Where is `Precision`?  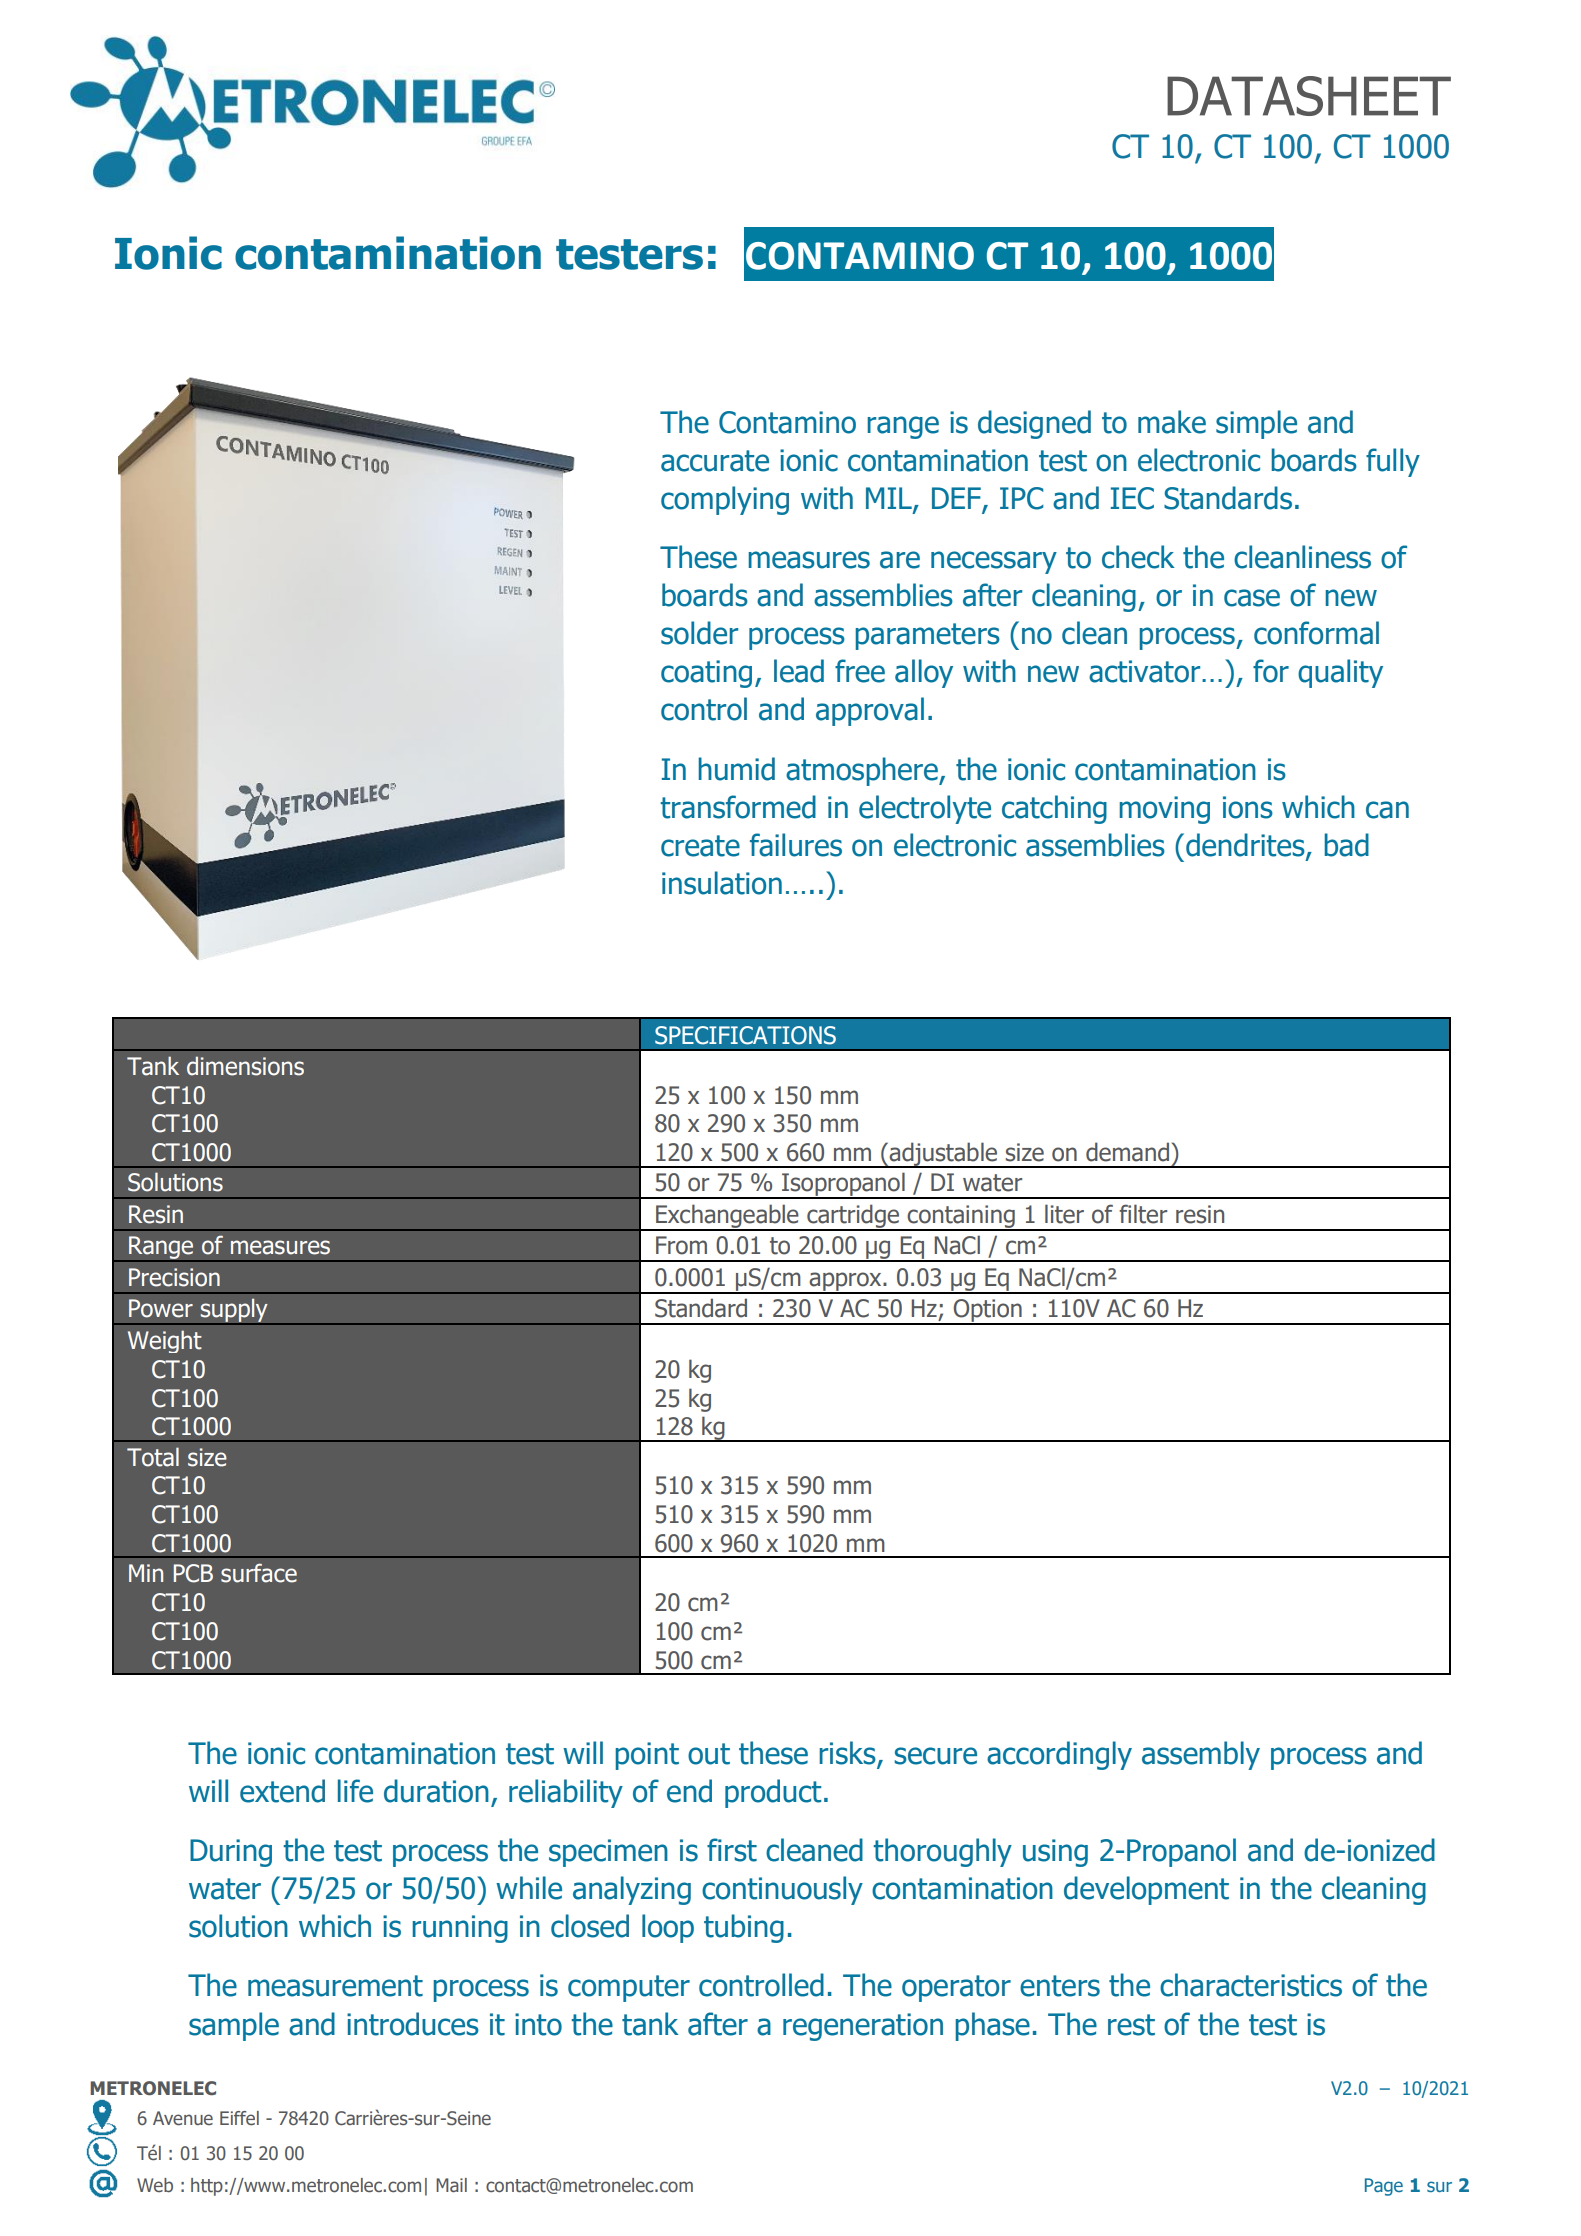
Precision is located at coordinates (174, 1277).
